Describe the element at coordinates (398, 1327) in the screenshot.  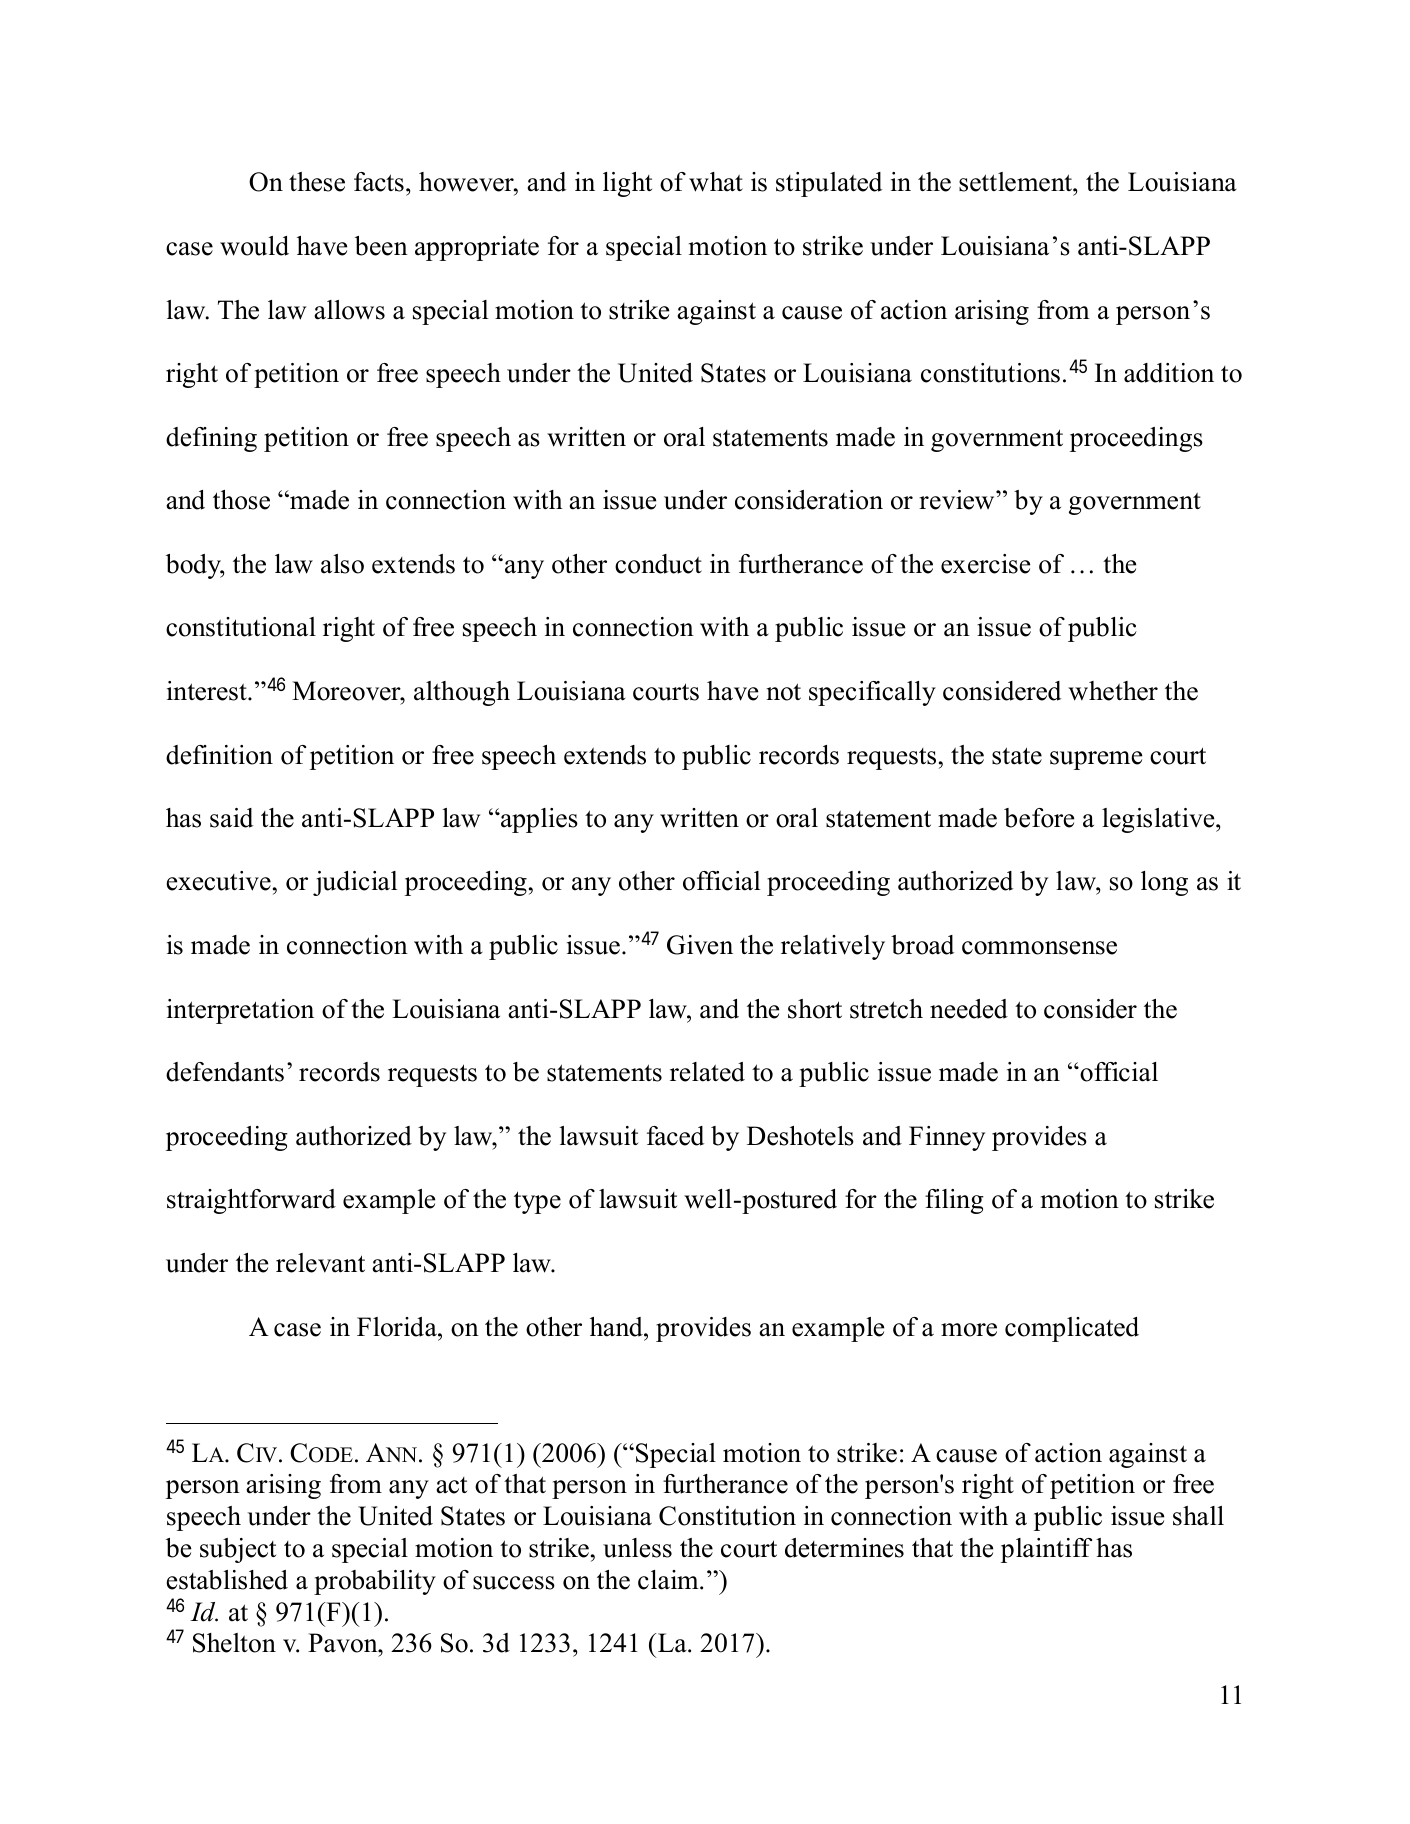
I see `Florida` at that location.
